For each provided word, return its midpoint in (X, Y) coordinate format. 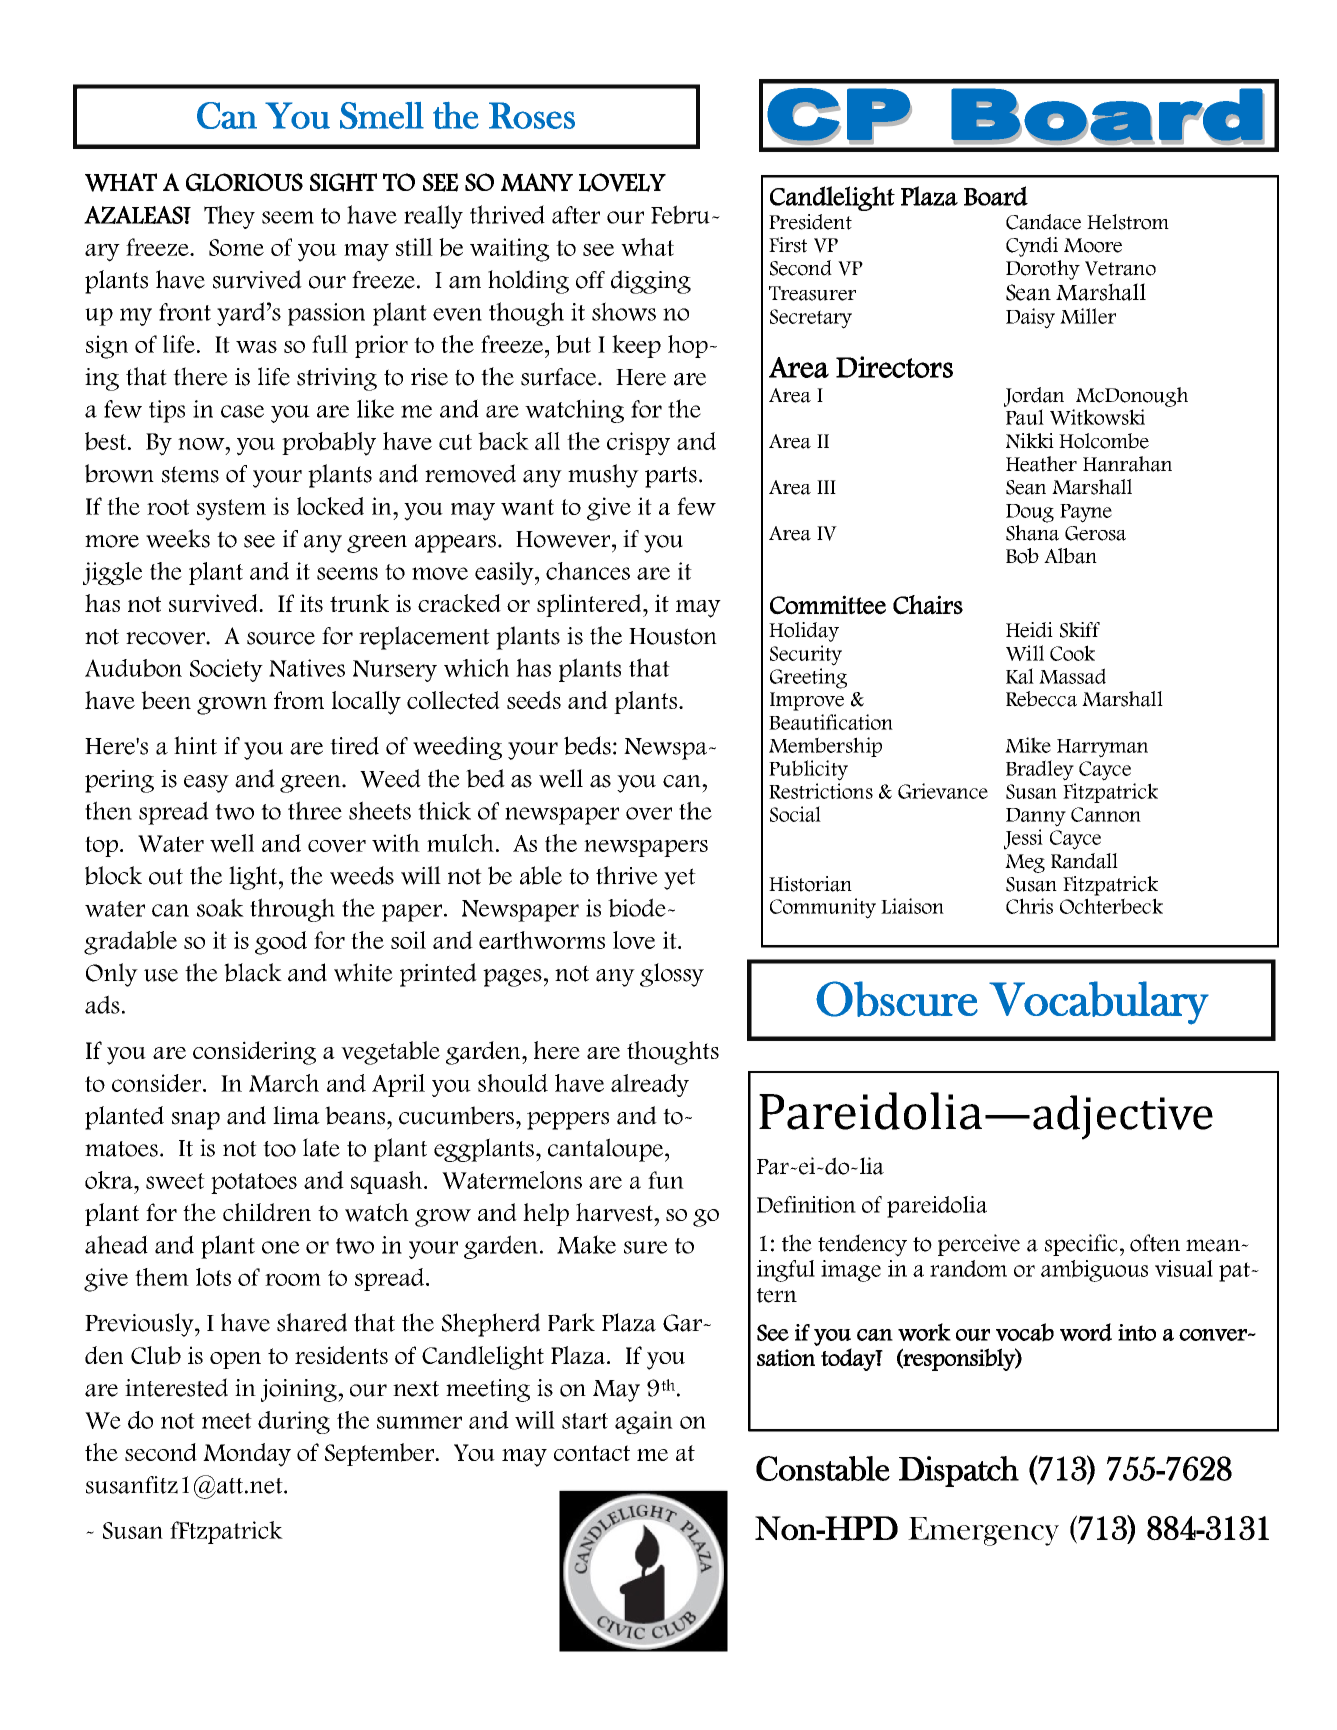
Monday (247, 1455)
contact (592, 1453)
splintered (590, 605)
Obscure (897, 999)
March (284, 1083)
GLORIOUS (244, 182)
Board (996, 196)
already (650, 1085)
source (281, 638)
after (576, 215)
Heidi (1029, 630)
